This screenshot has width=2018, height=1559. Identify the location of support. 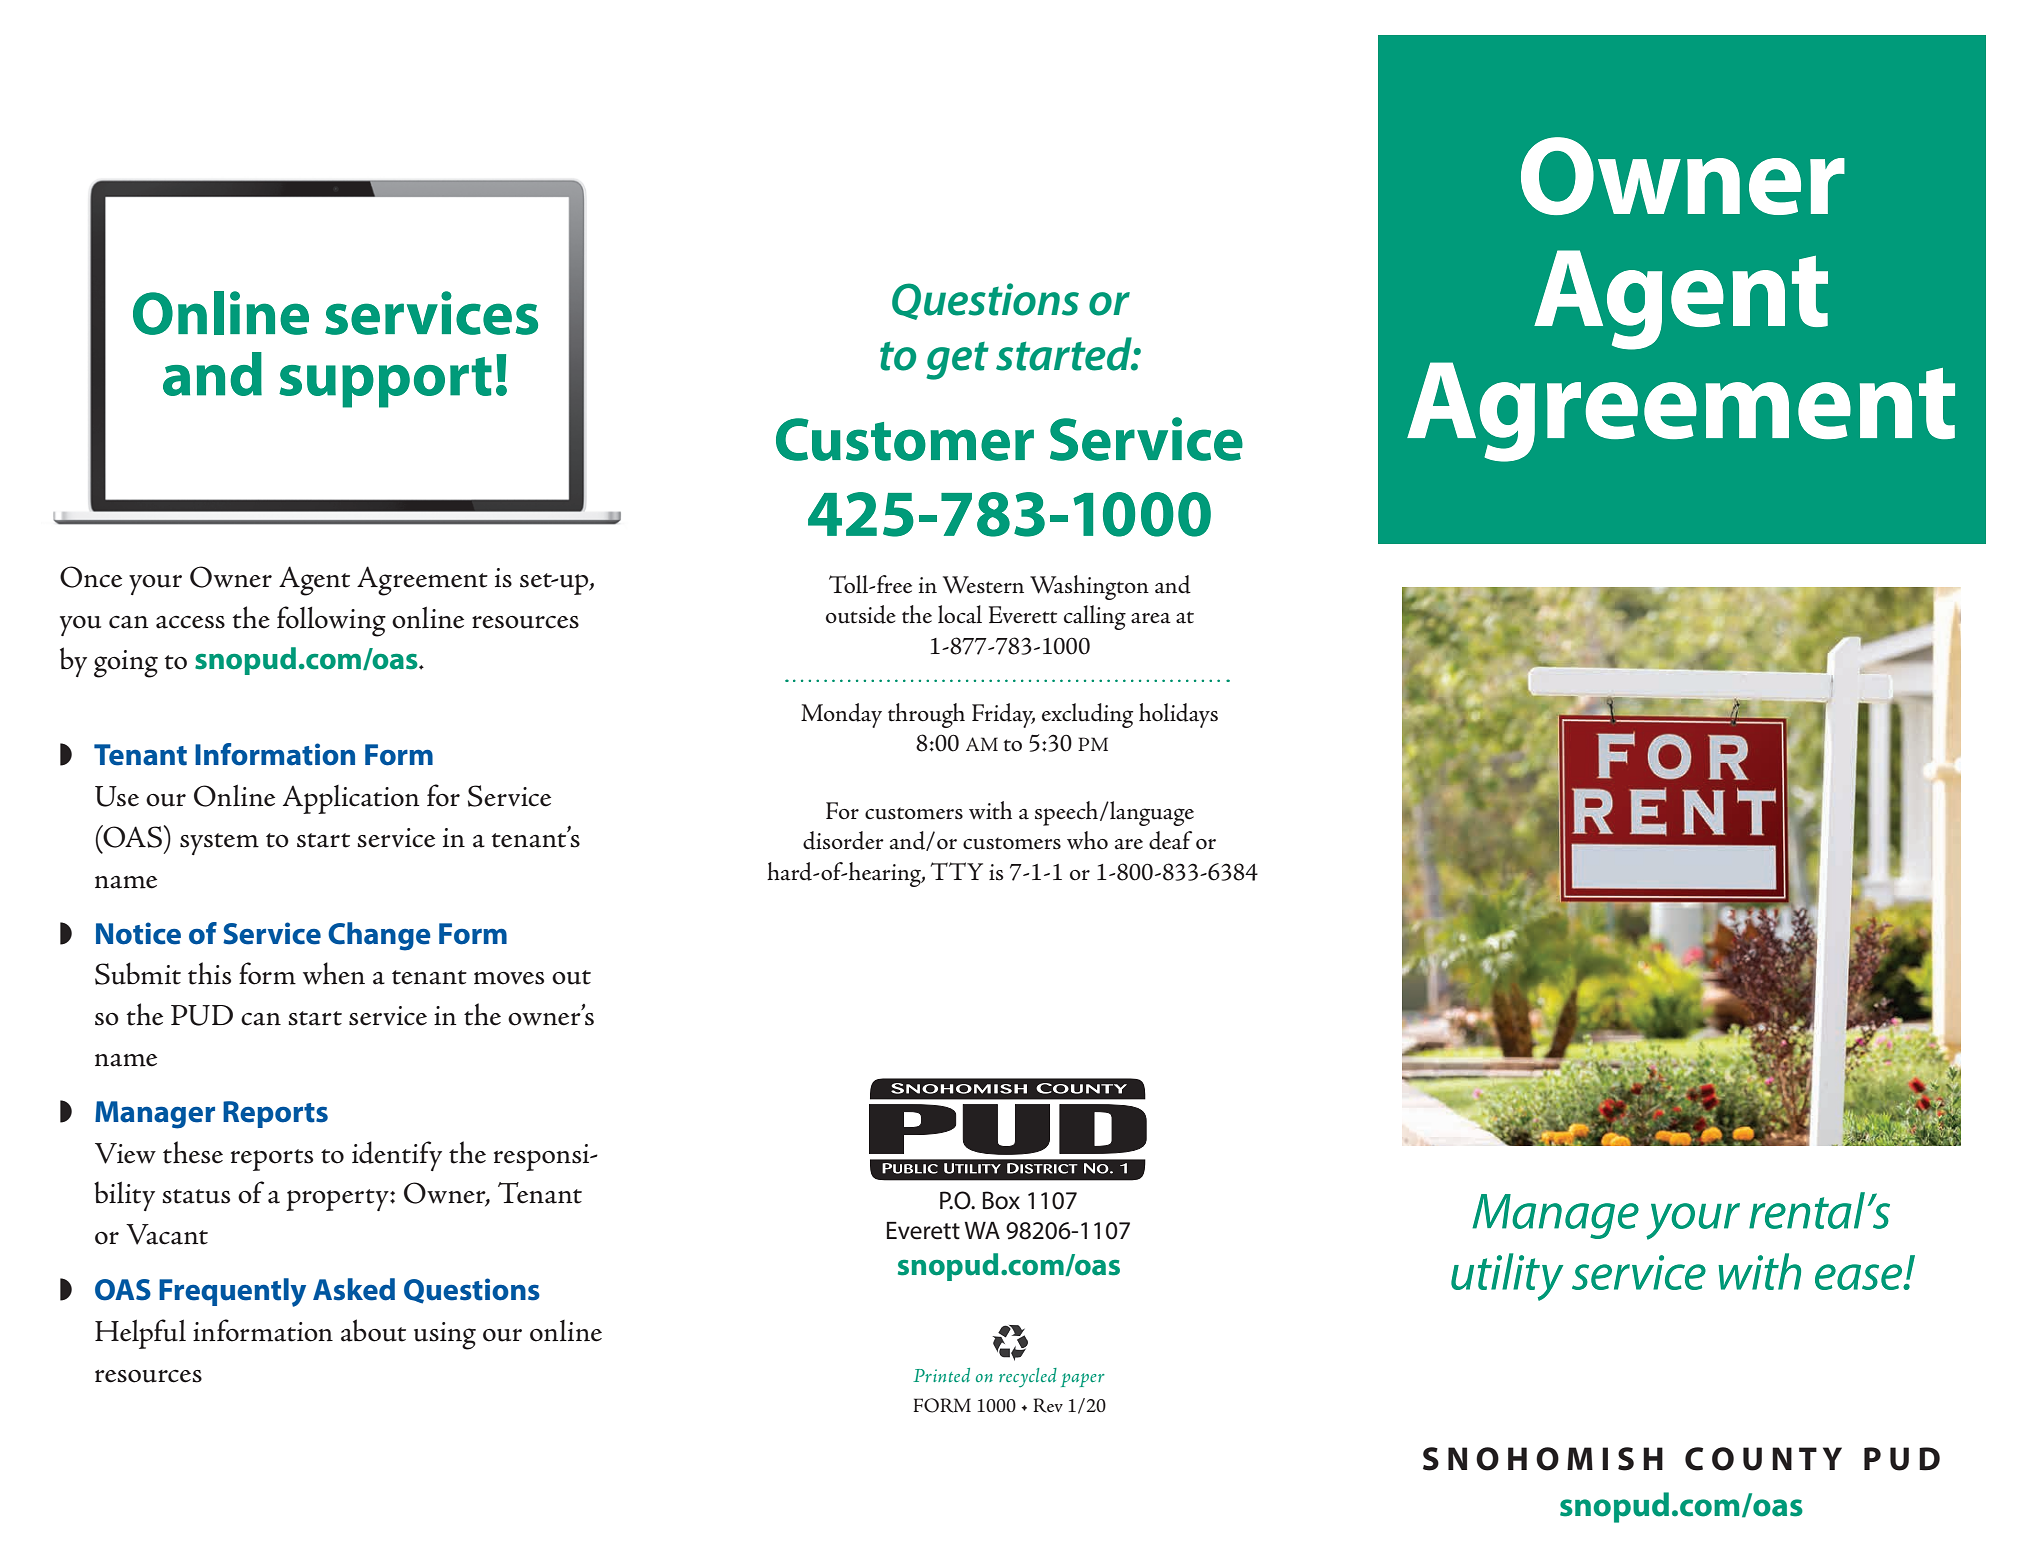
(385, 382).
